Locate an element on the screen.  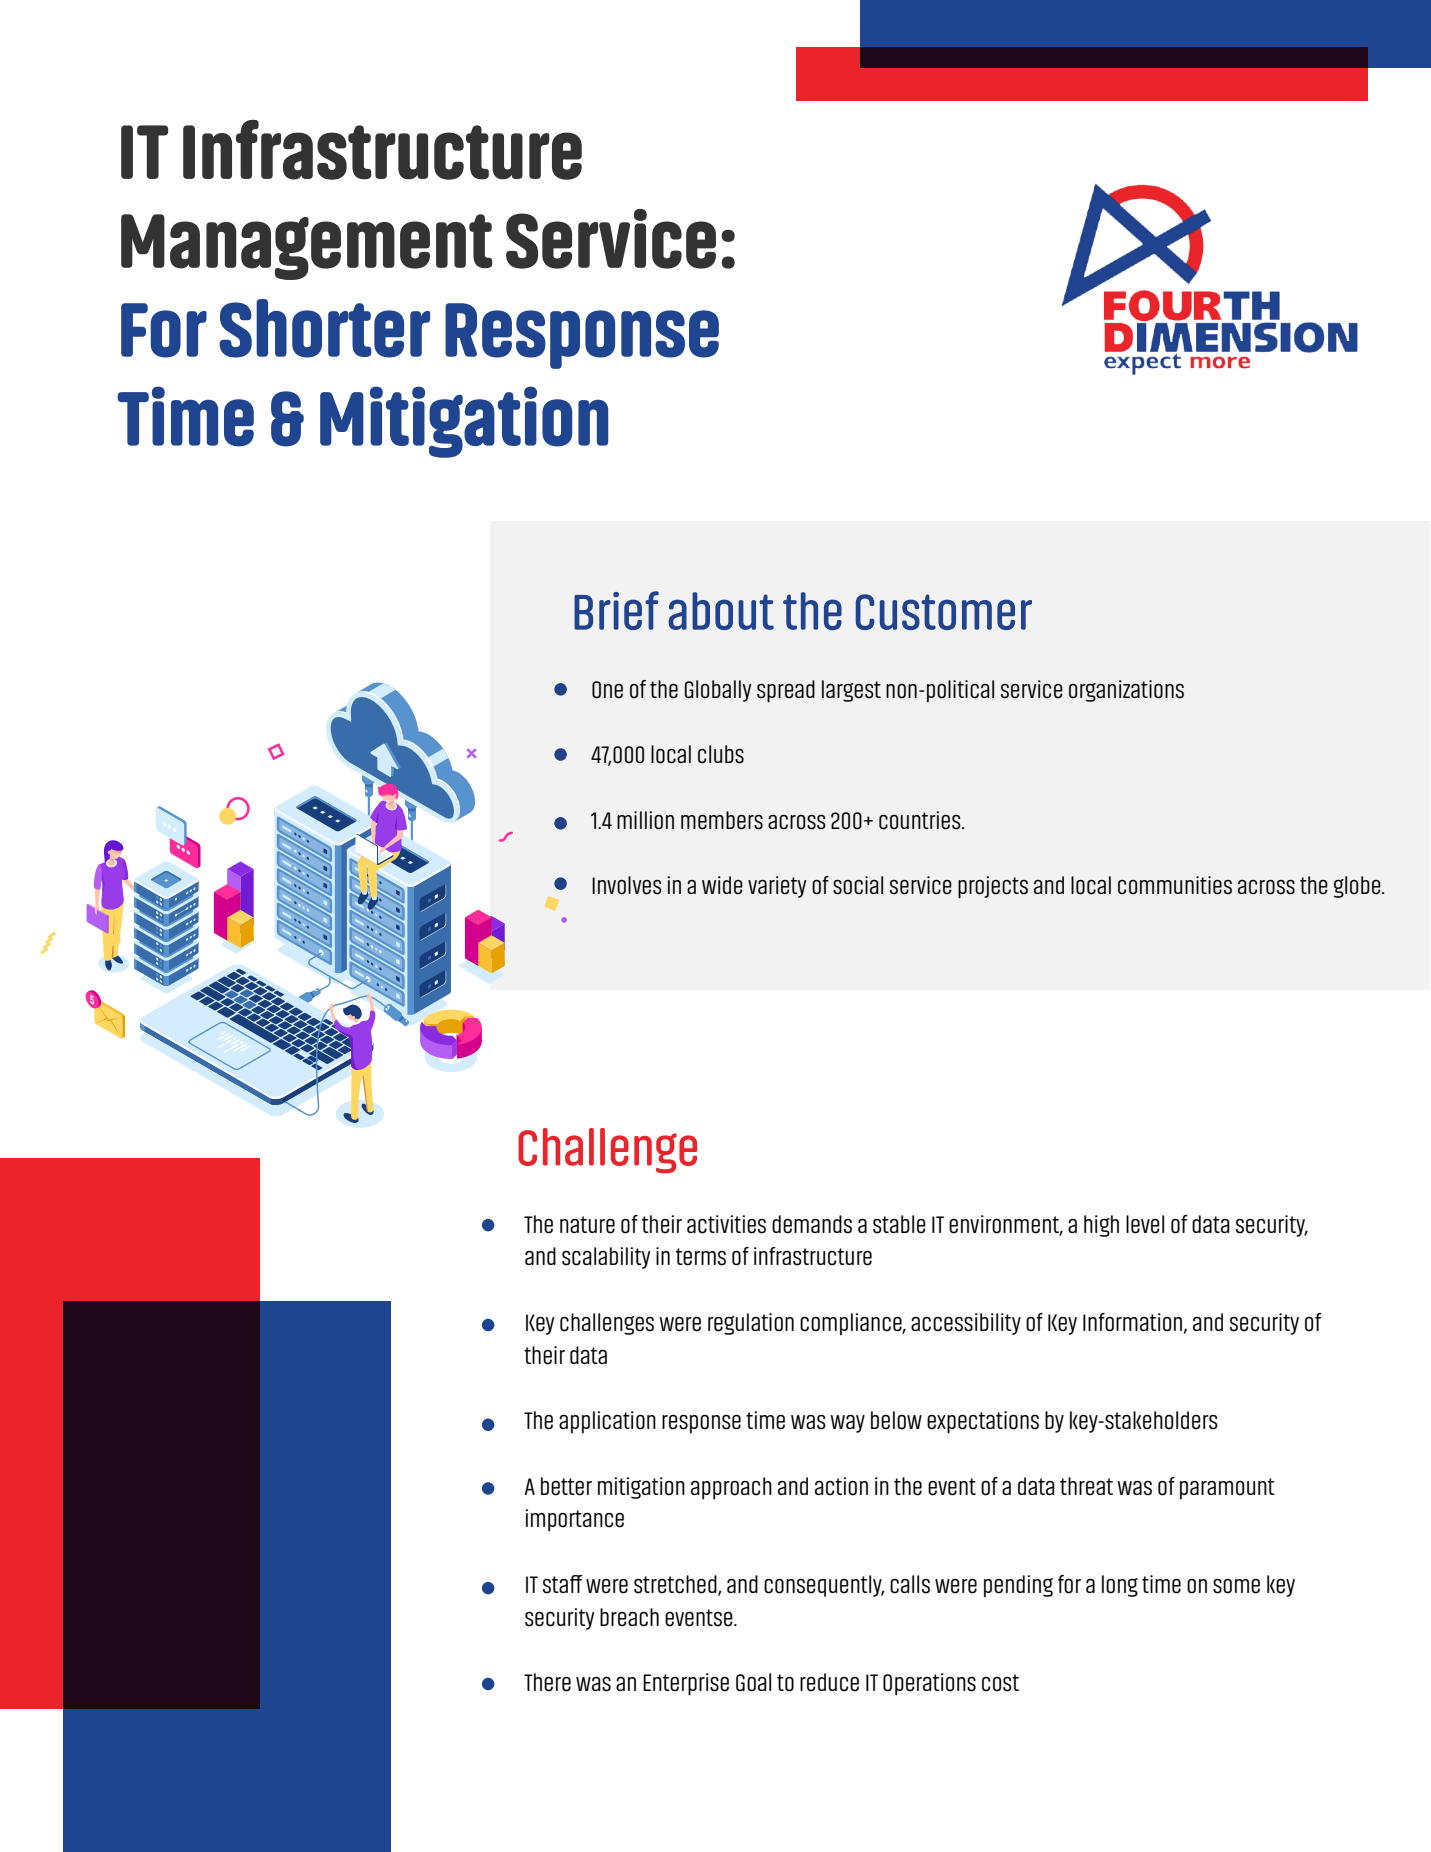
There is located at coordinates (547, 1682).
